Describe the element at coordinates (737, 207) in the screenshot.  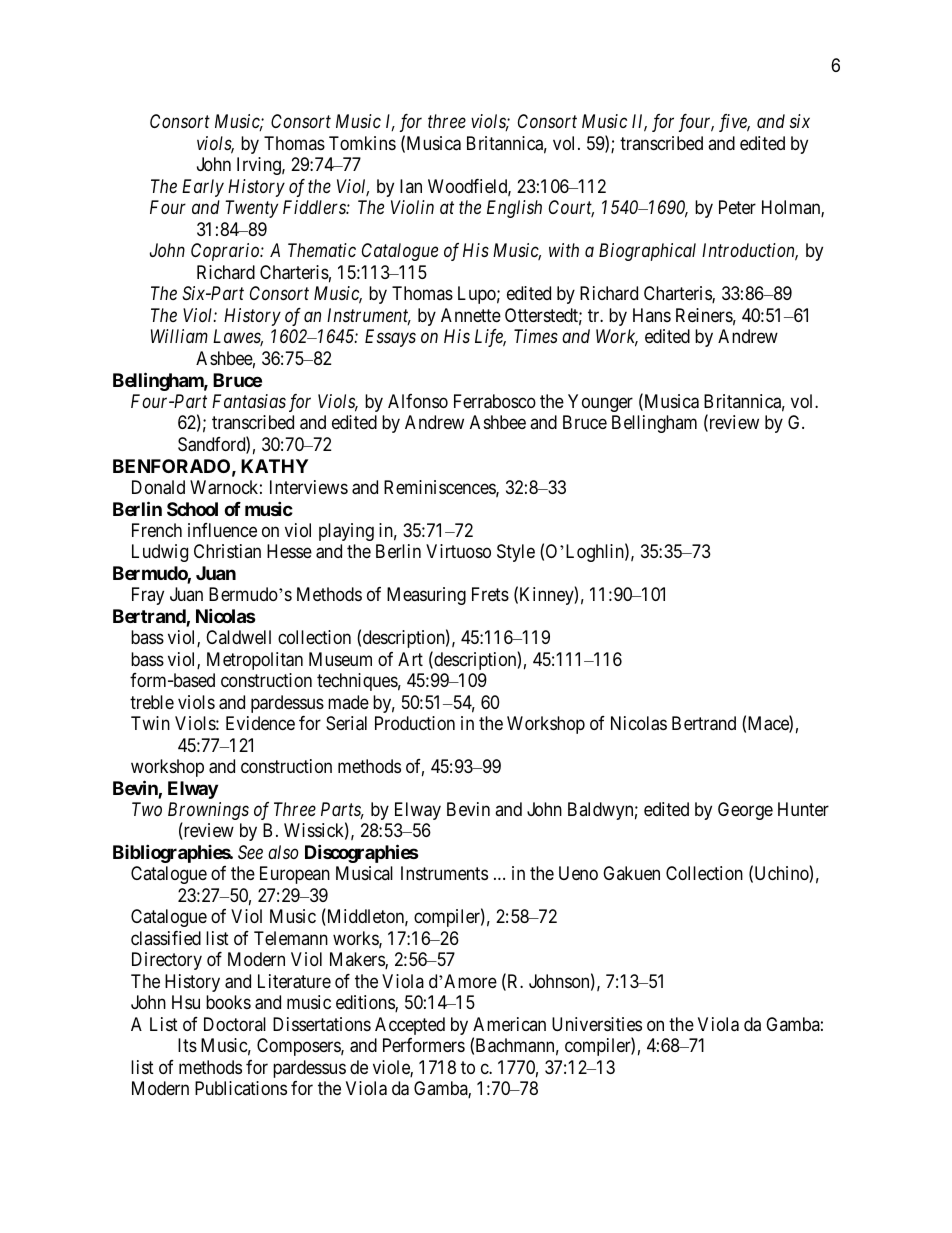
I see `Peter` at that location.
